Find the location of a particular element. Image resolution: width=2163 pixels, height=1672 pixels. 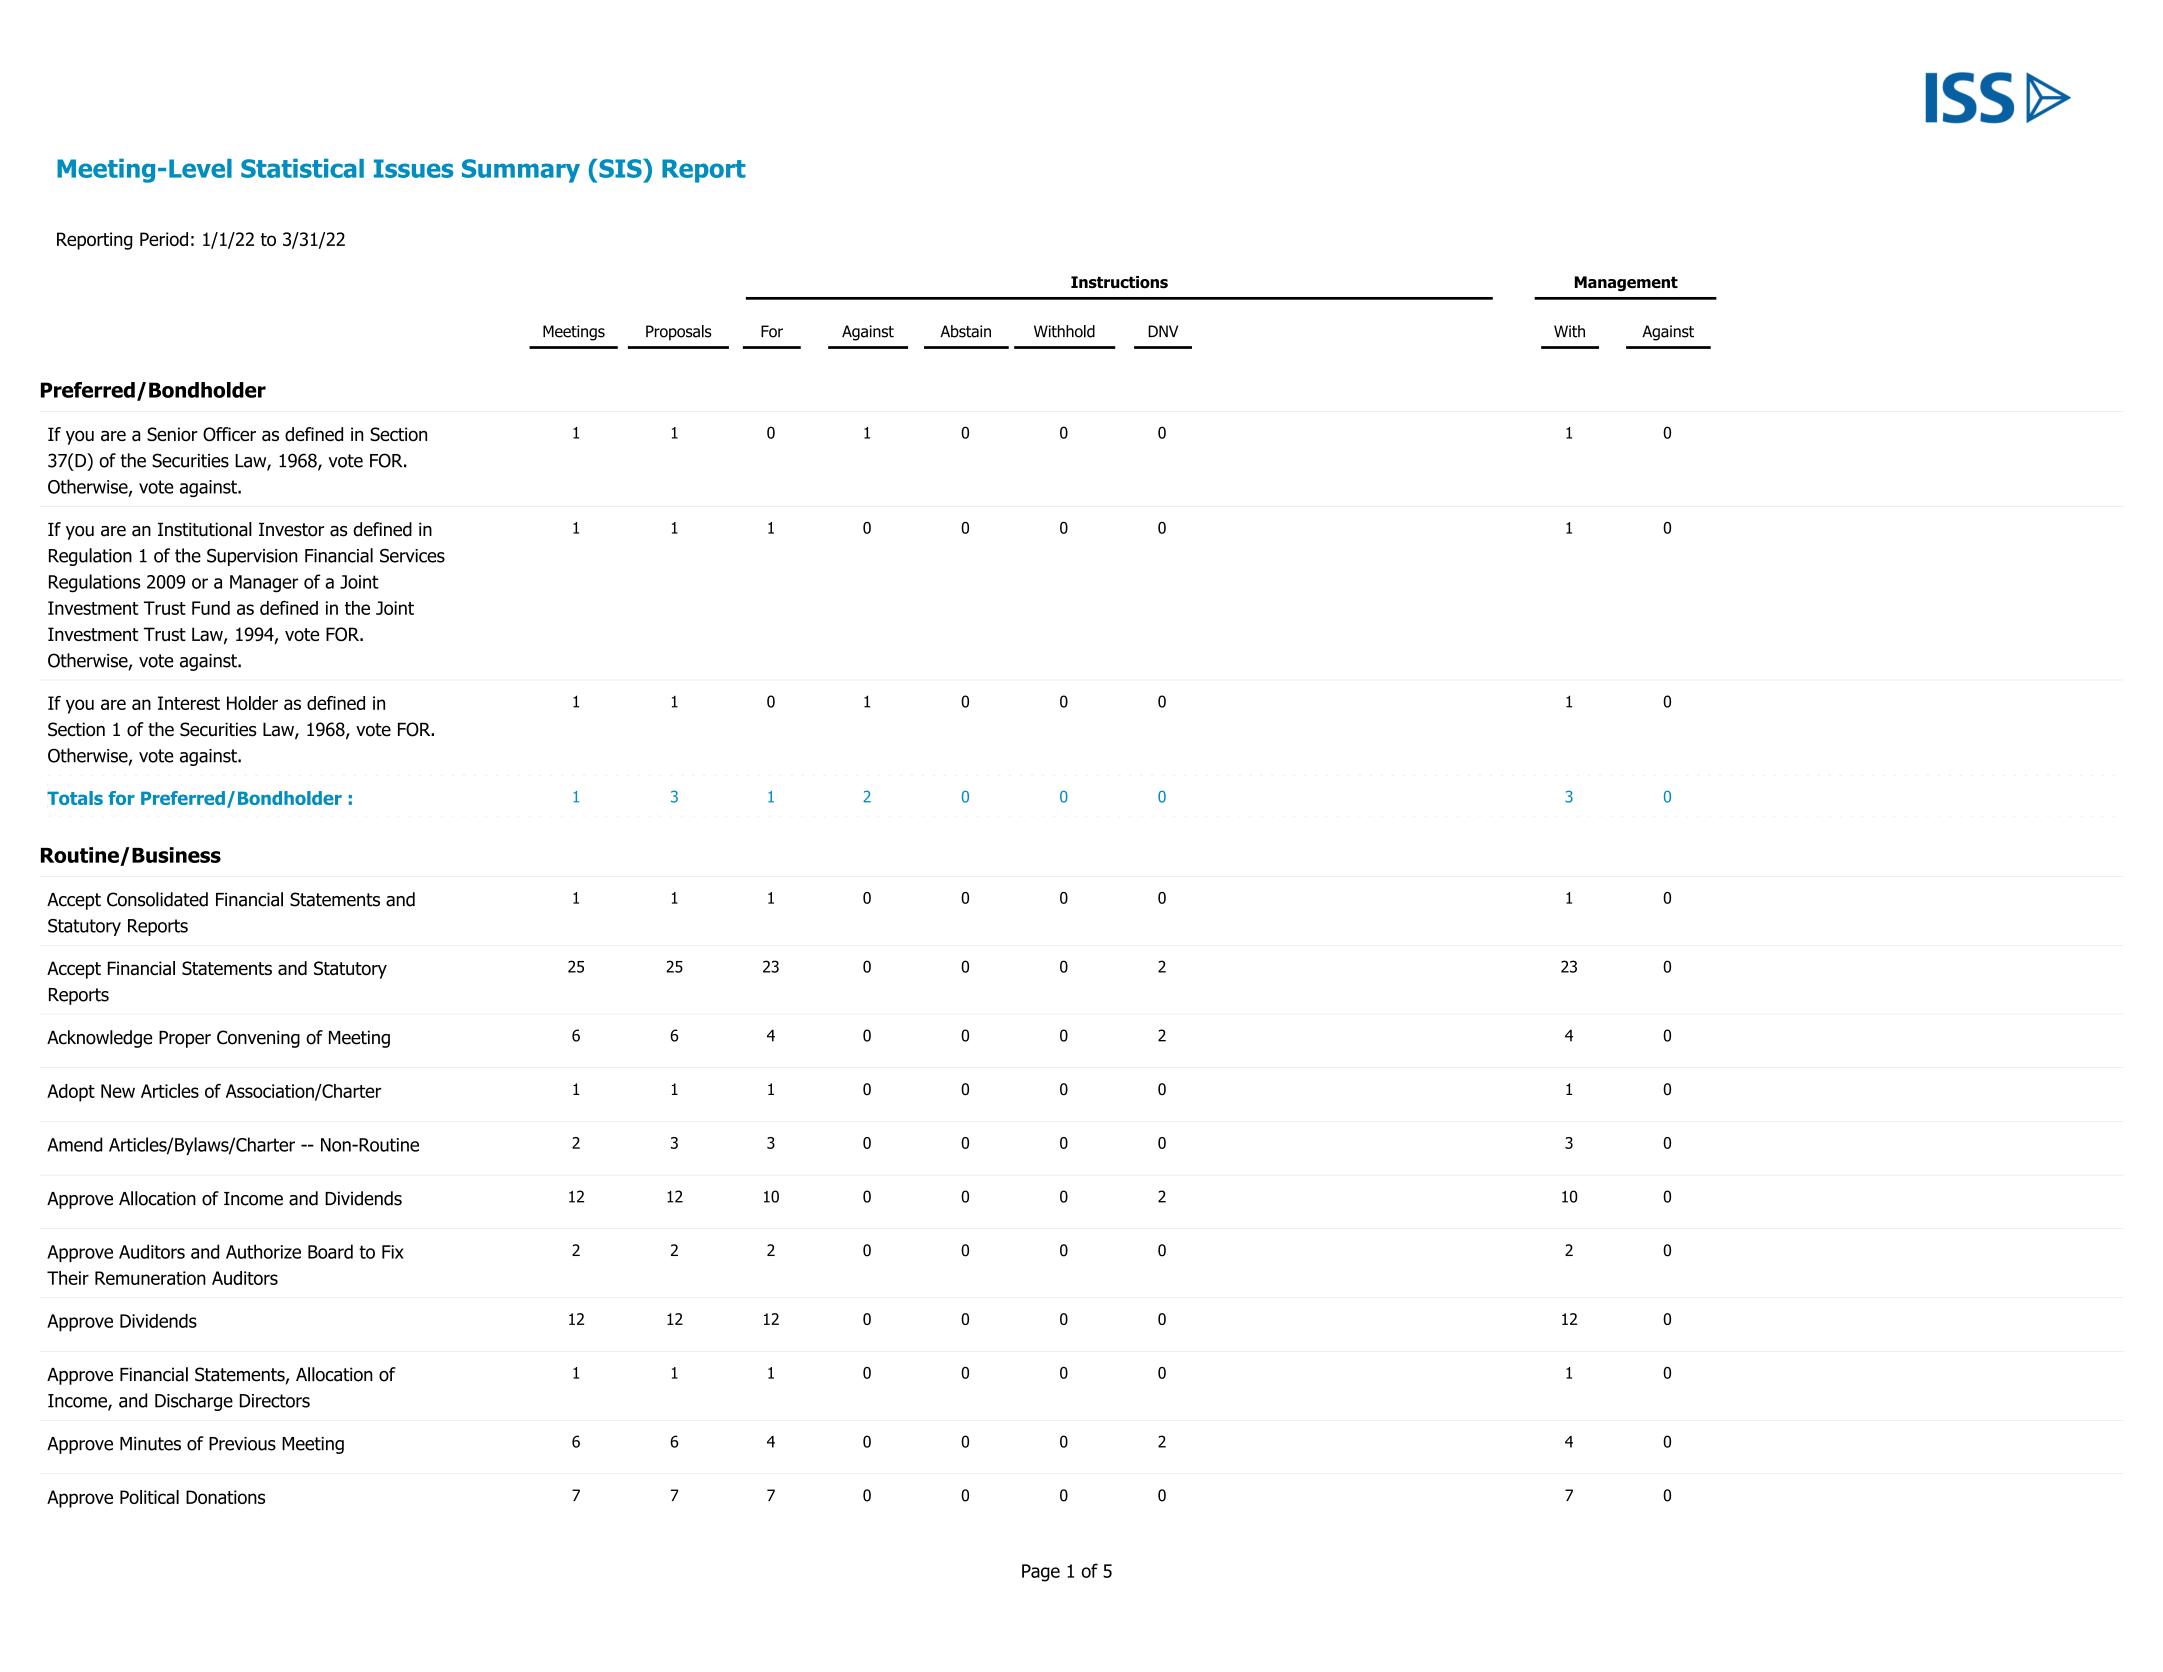

SIS is located at coordinates (621, 168).
